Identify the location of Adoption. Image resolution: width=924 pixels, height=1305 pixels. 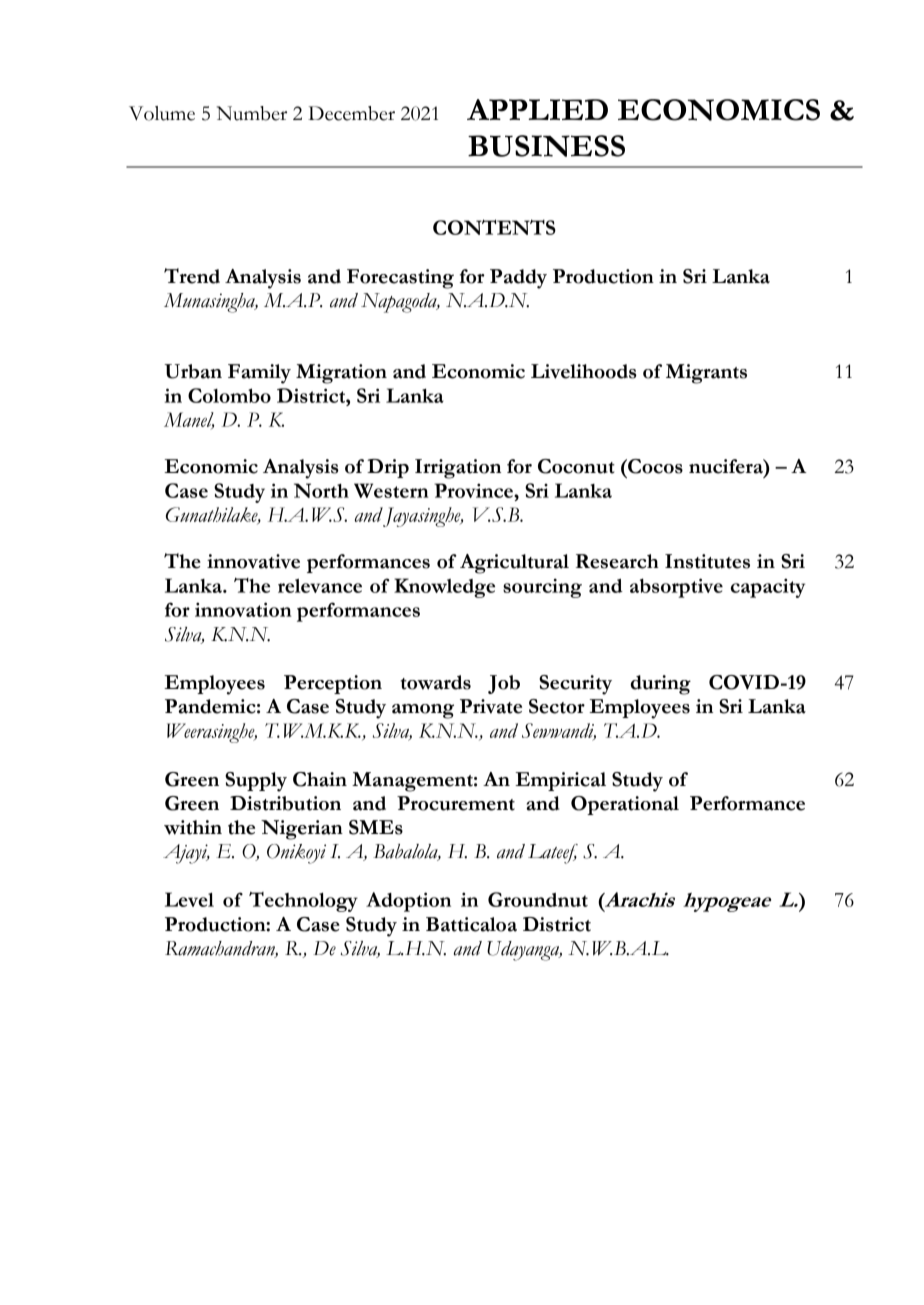
(408, 902).
